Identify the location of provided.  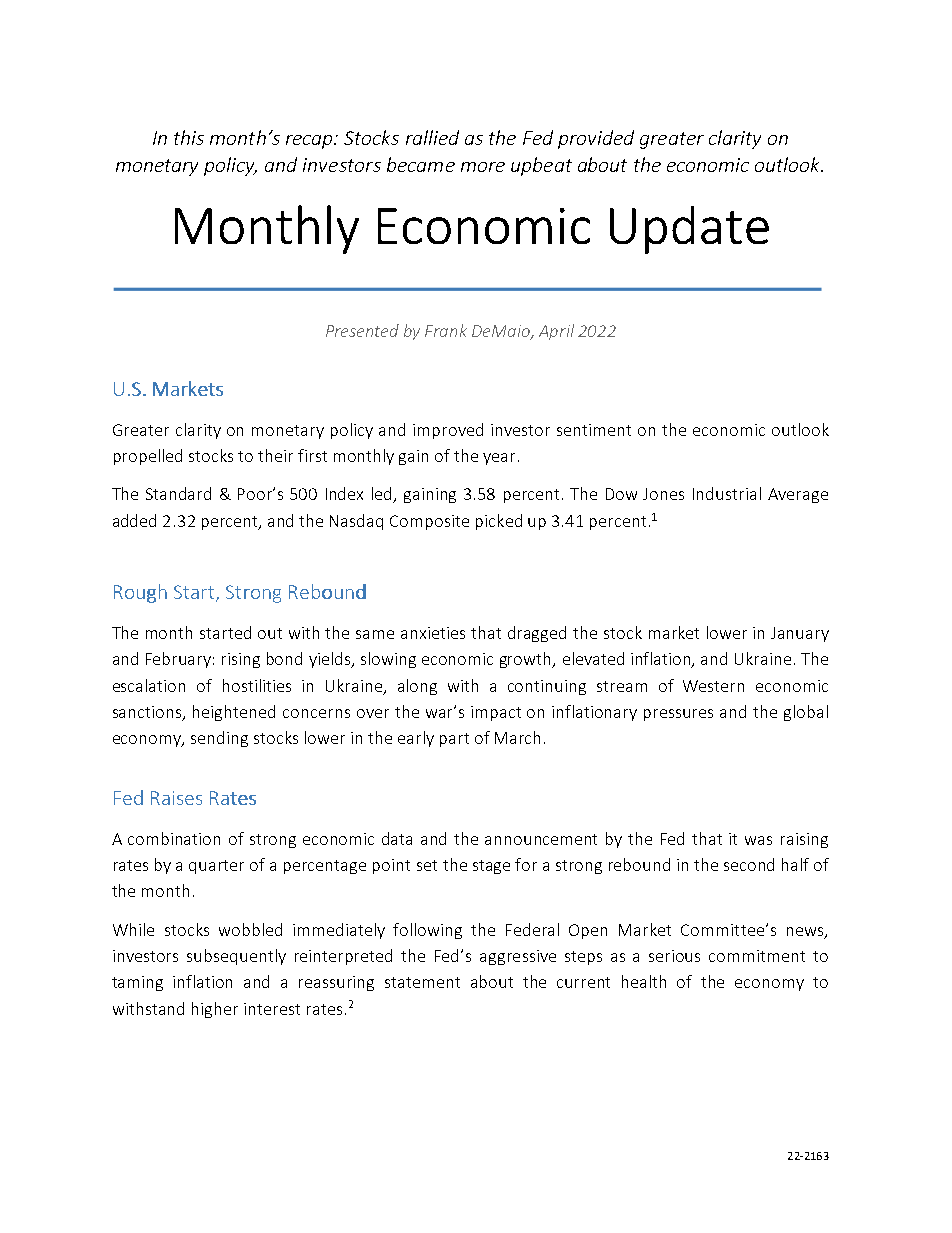
(596, 139).
